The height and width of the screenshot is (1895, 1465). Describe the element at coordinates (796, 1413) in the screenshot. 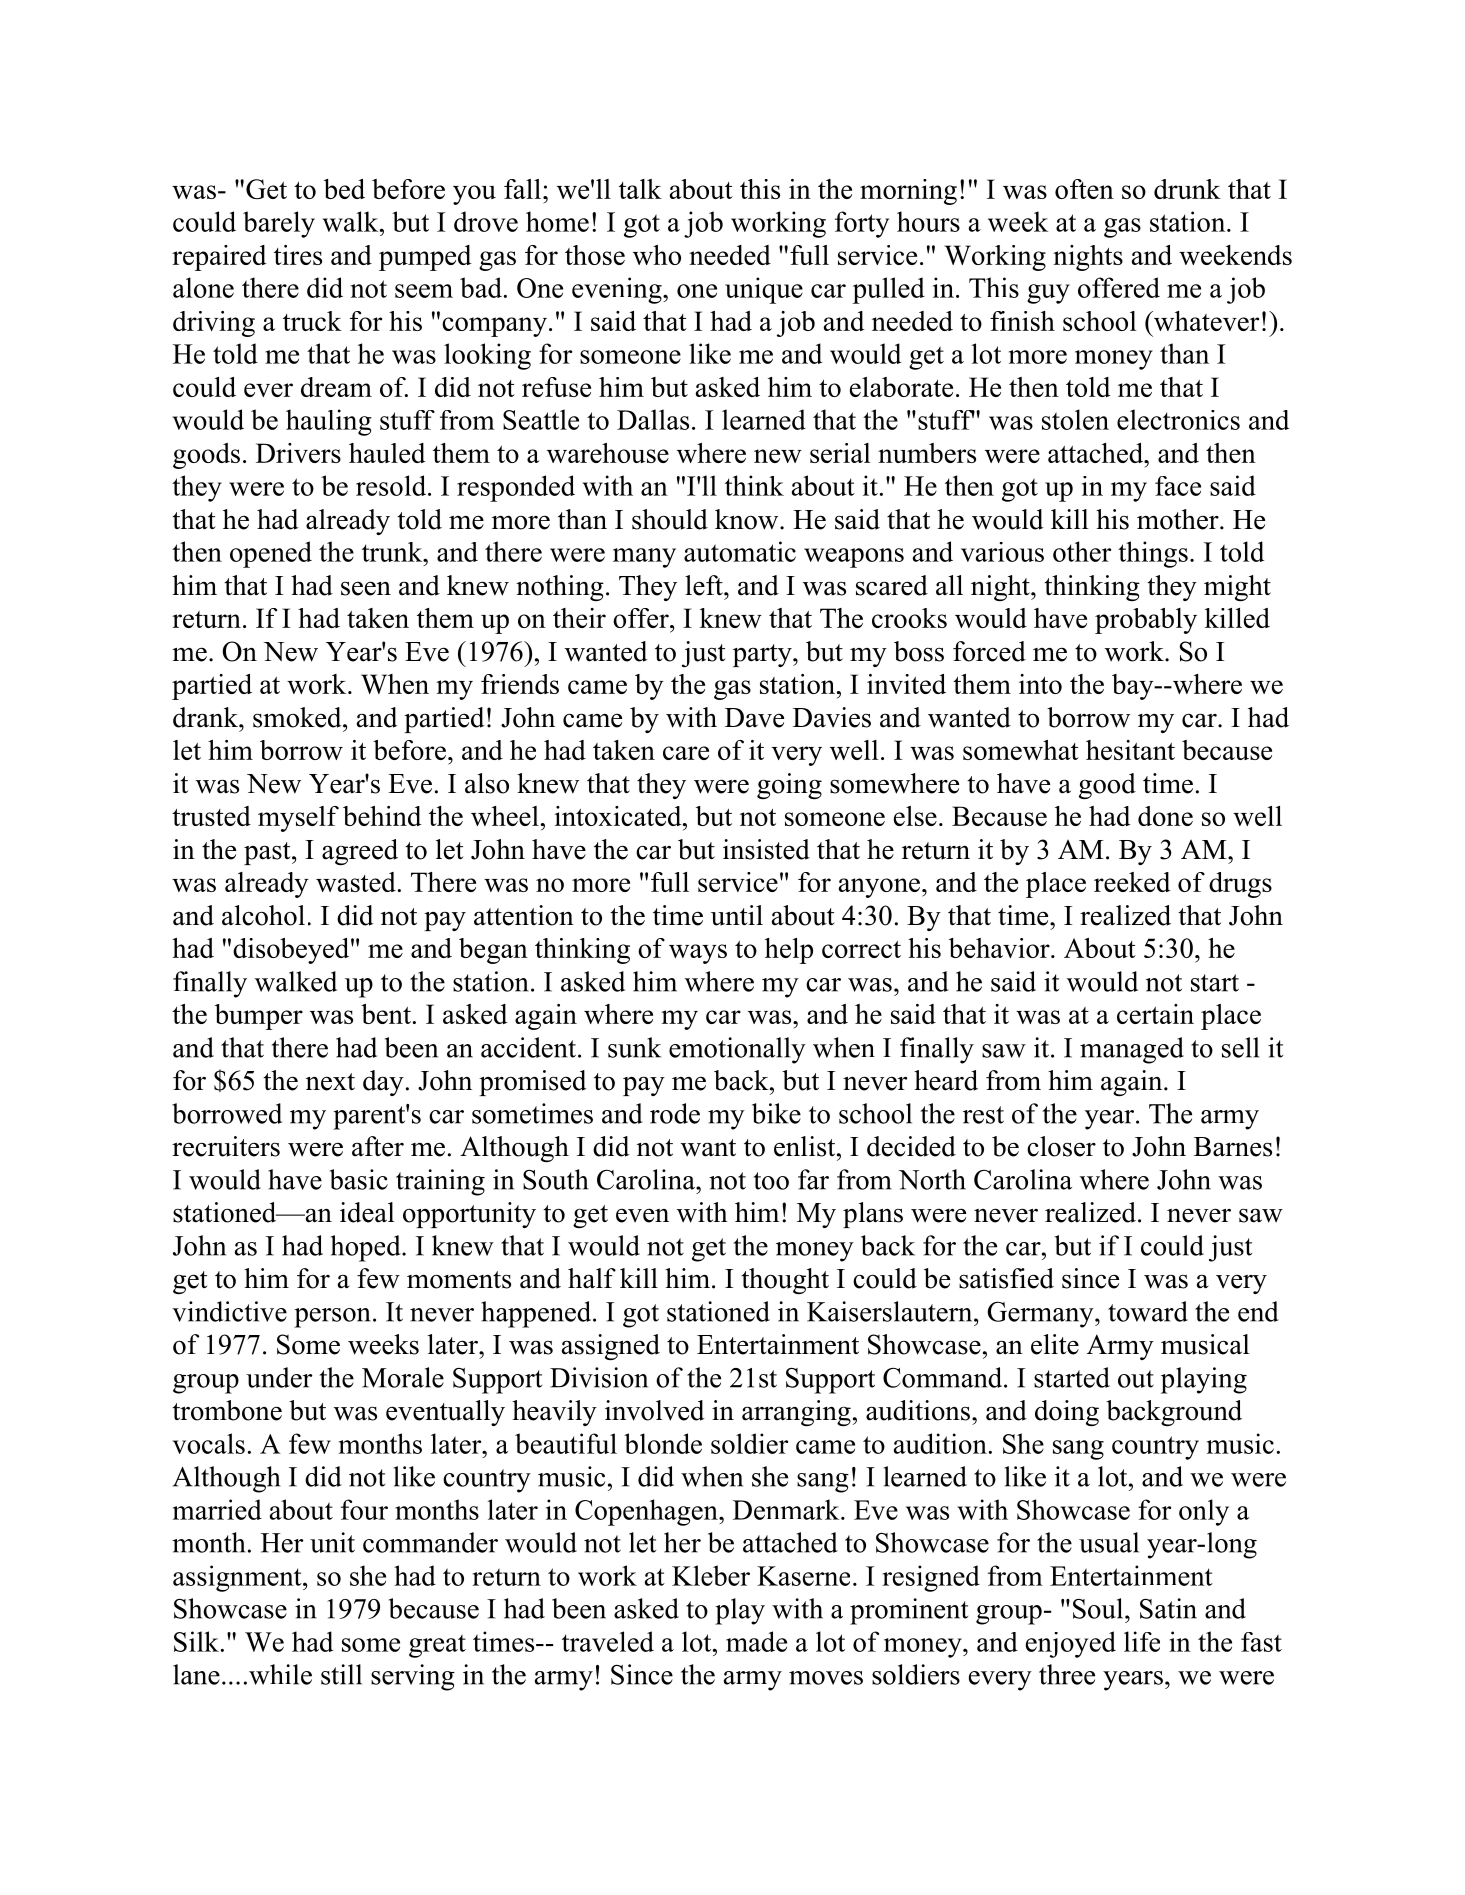

I see `arranging` at that location.
